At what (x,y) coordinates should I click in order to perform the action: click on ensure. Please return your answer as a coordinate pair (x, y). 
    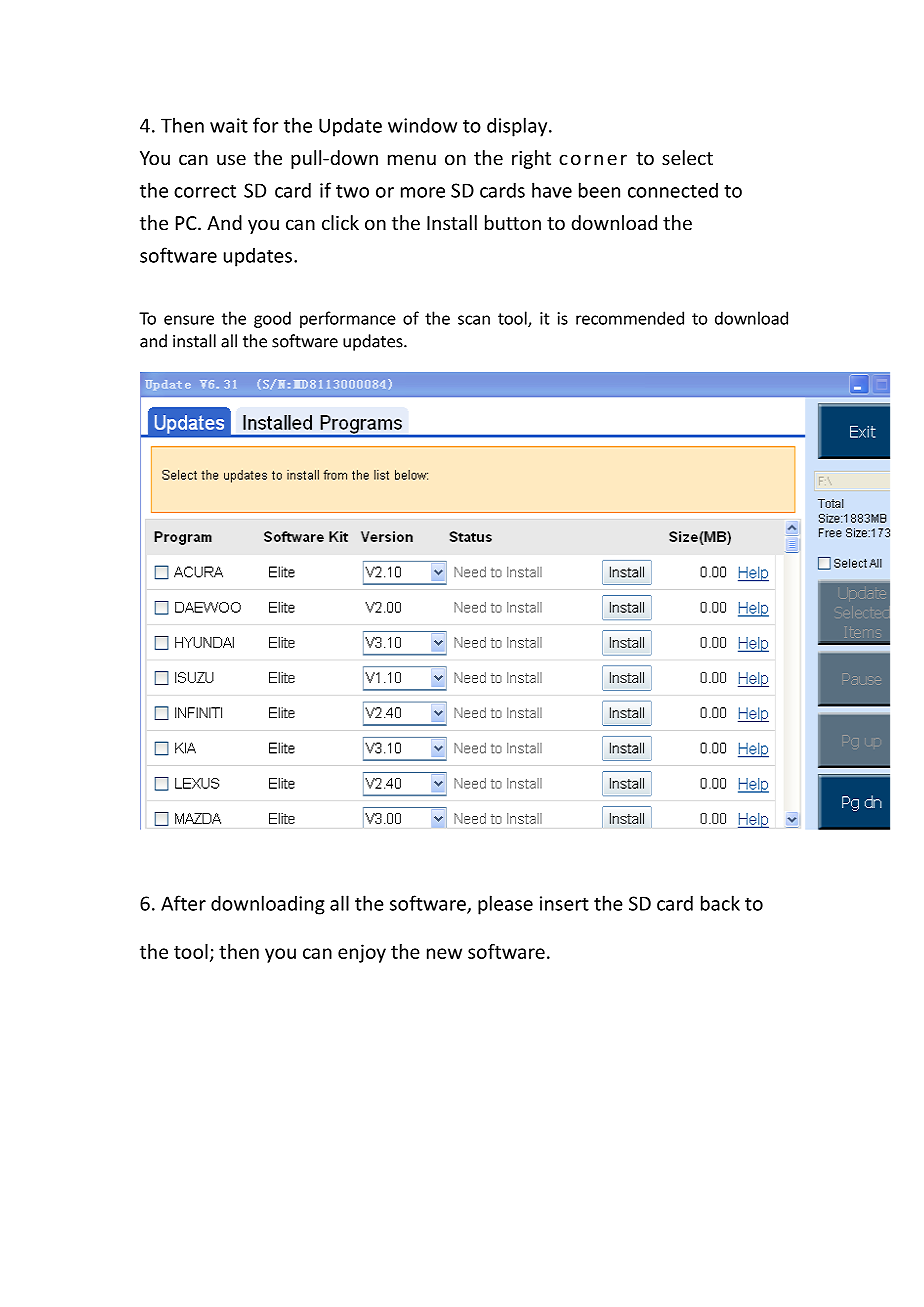
    Looking at the image, I should click on (189, 320).
